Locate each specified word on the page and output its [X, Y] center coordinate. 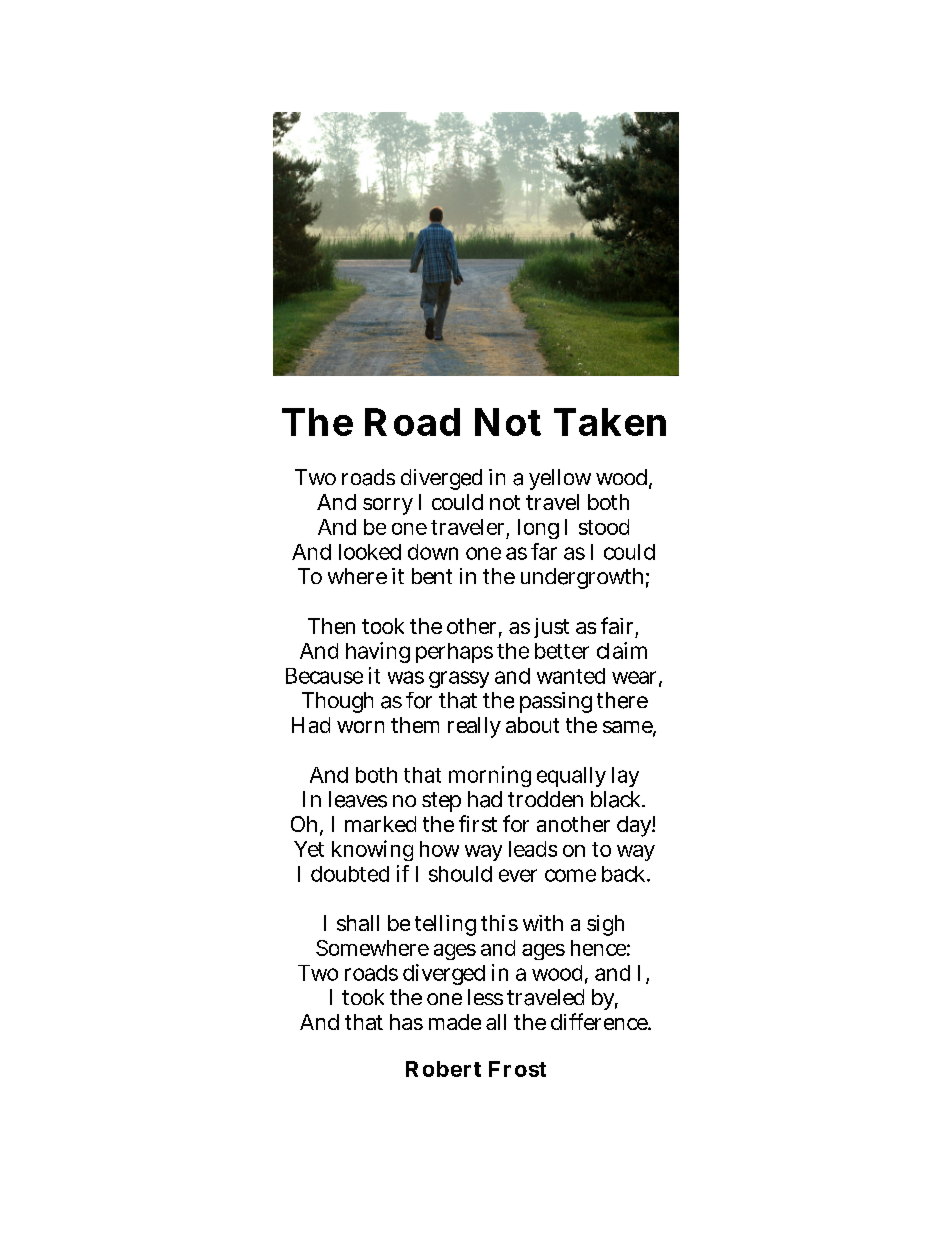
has [406, 1022]
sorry [388, 506]
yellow [560, 479]
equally [571, 777]
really [474, 727]
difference [599, 1021]
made [455, 1022]
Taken [610, 422]
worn [360, 727]
